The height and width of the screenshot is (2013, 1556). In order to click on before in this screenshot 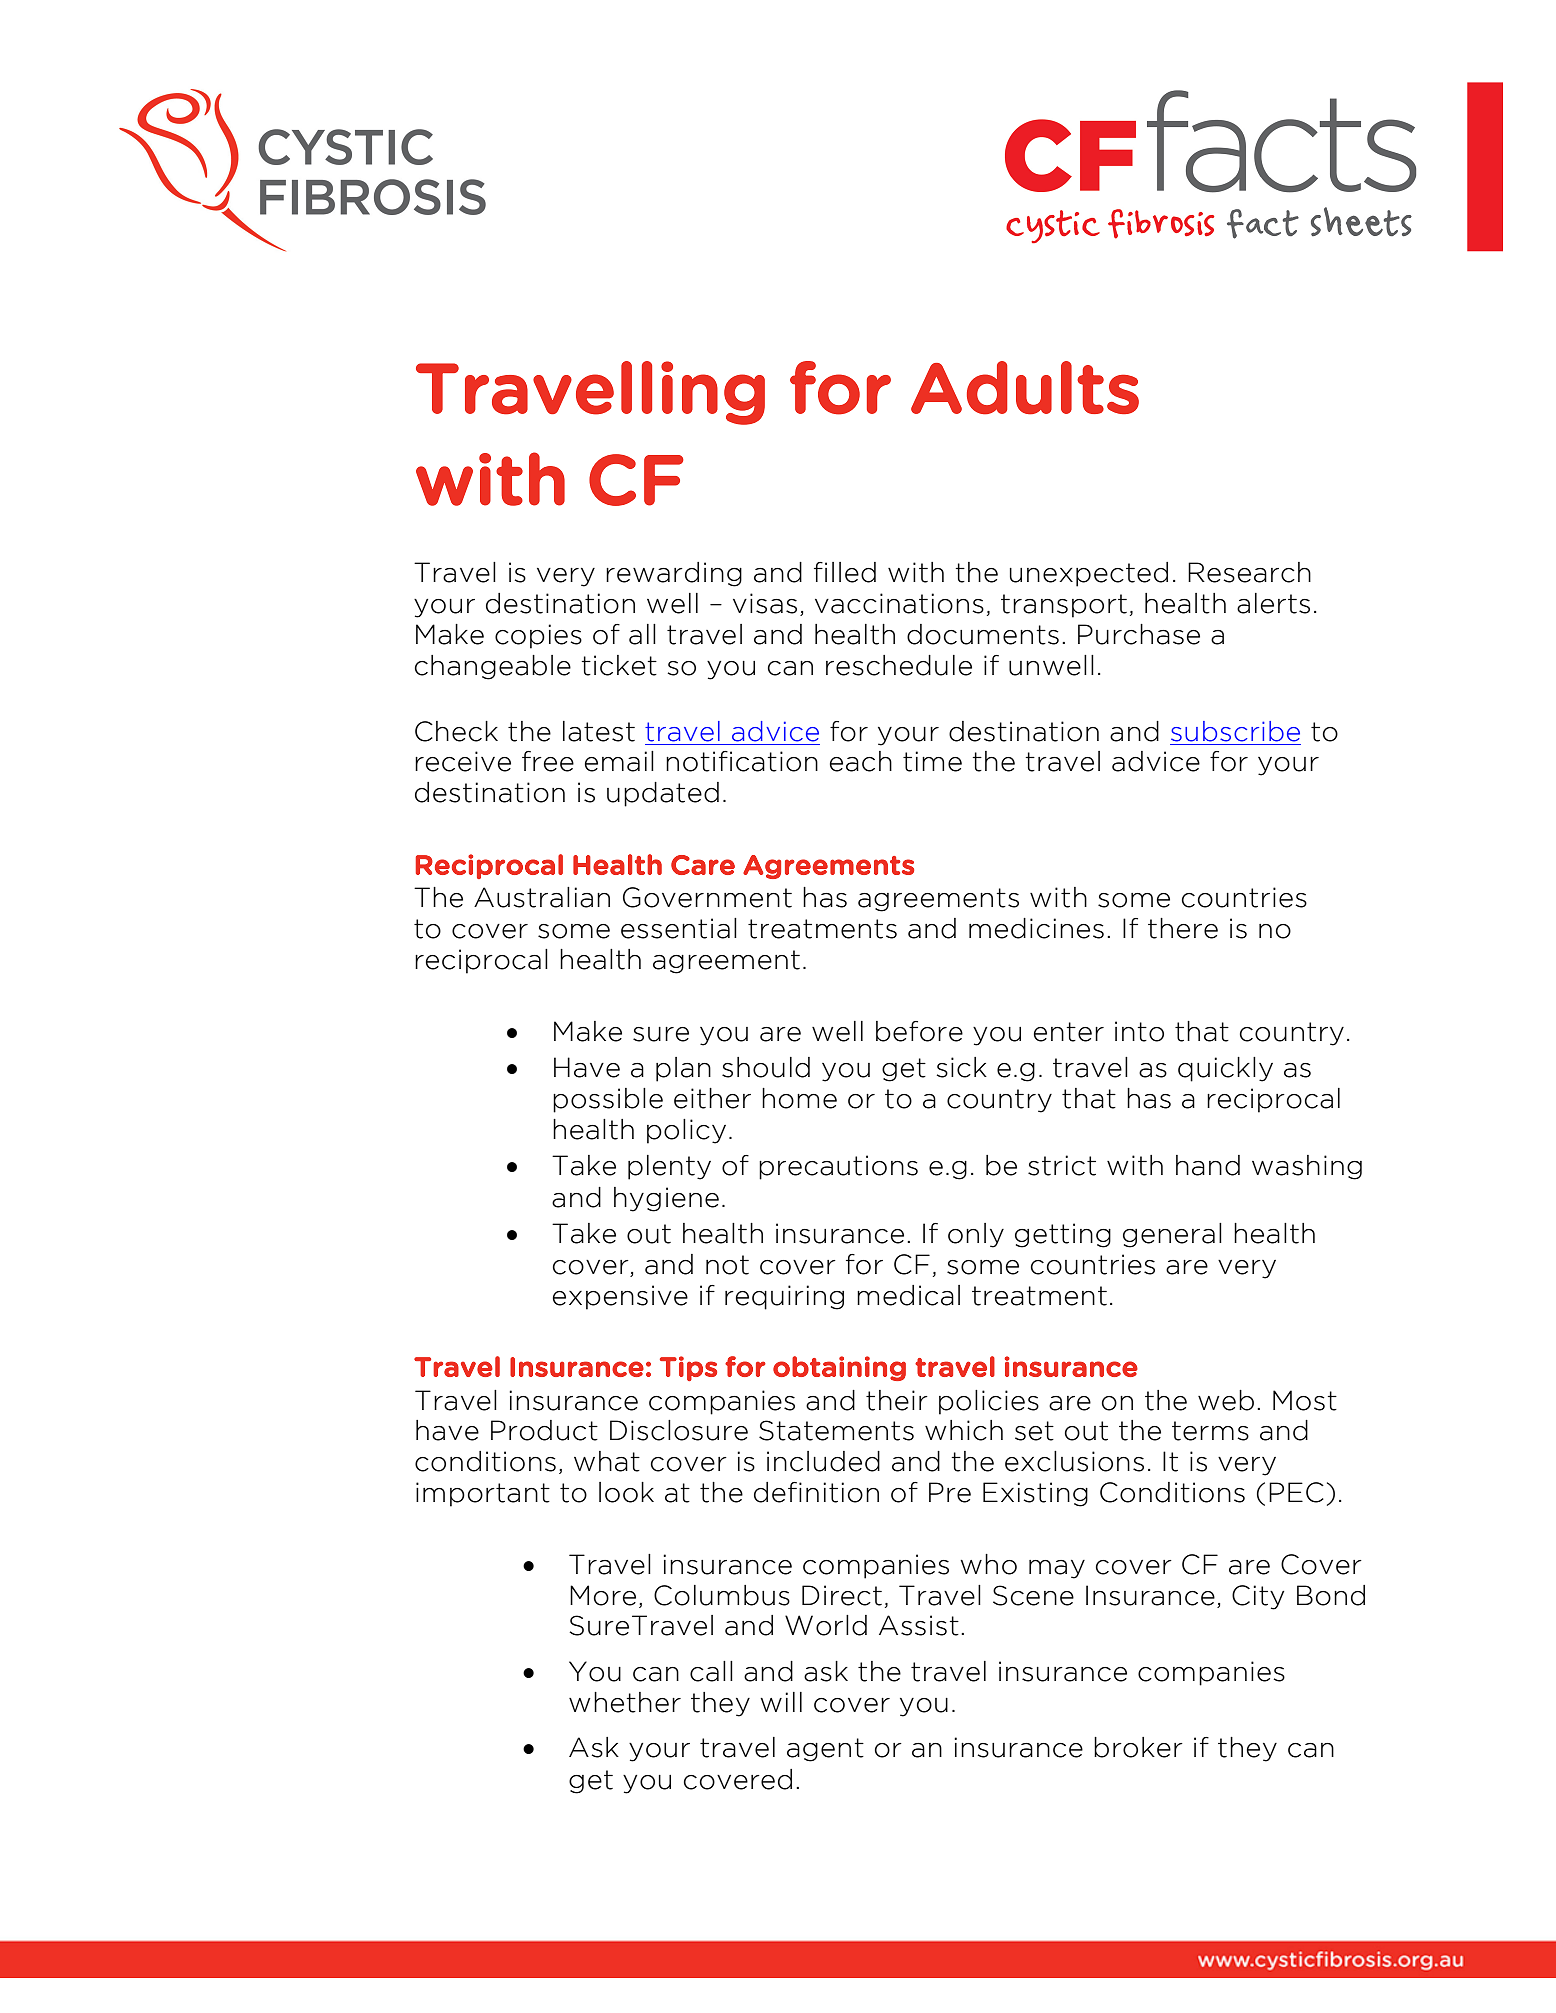, I will do `click(919, 1031)`.
